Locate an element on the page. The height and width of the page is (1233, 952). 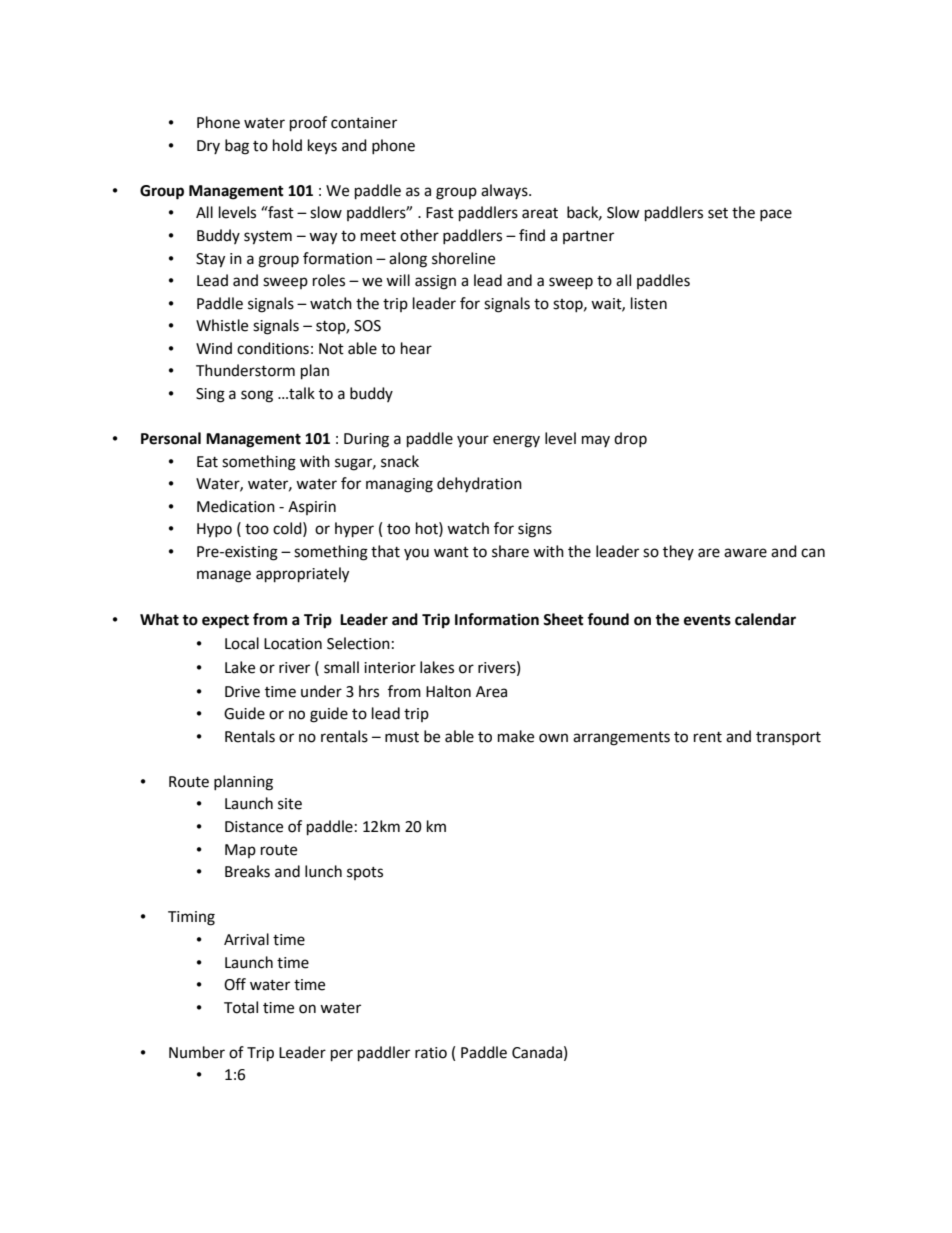
your is located at coordinates (473, 441).
